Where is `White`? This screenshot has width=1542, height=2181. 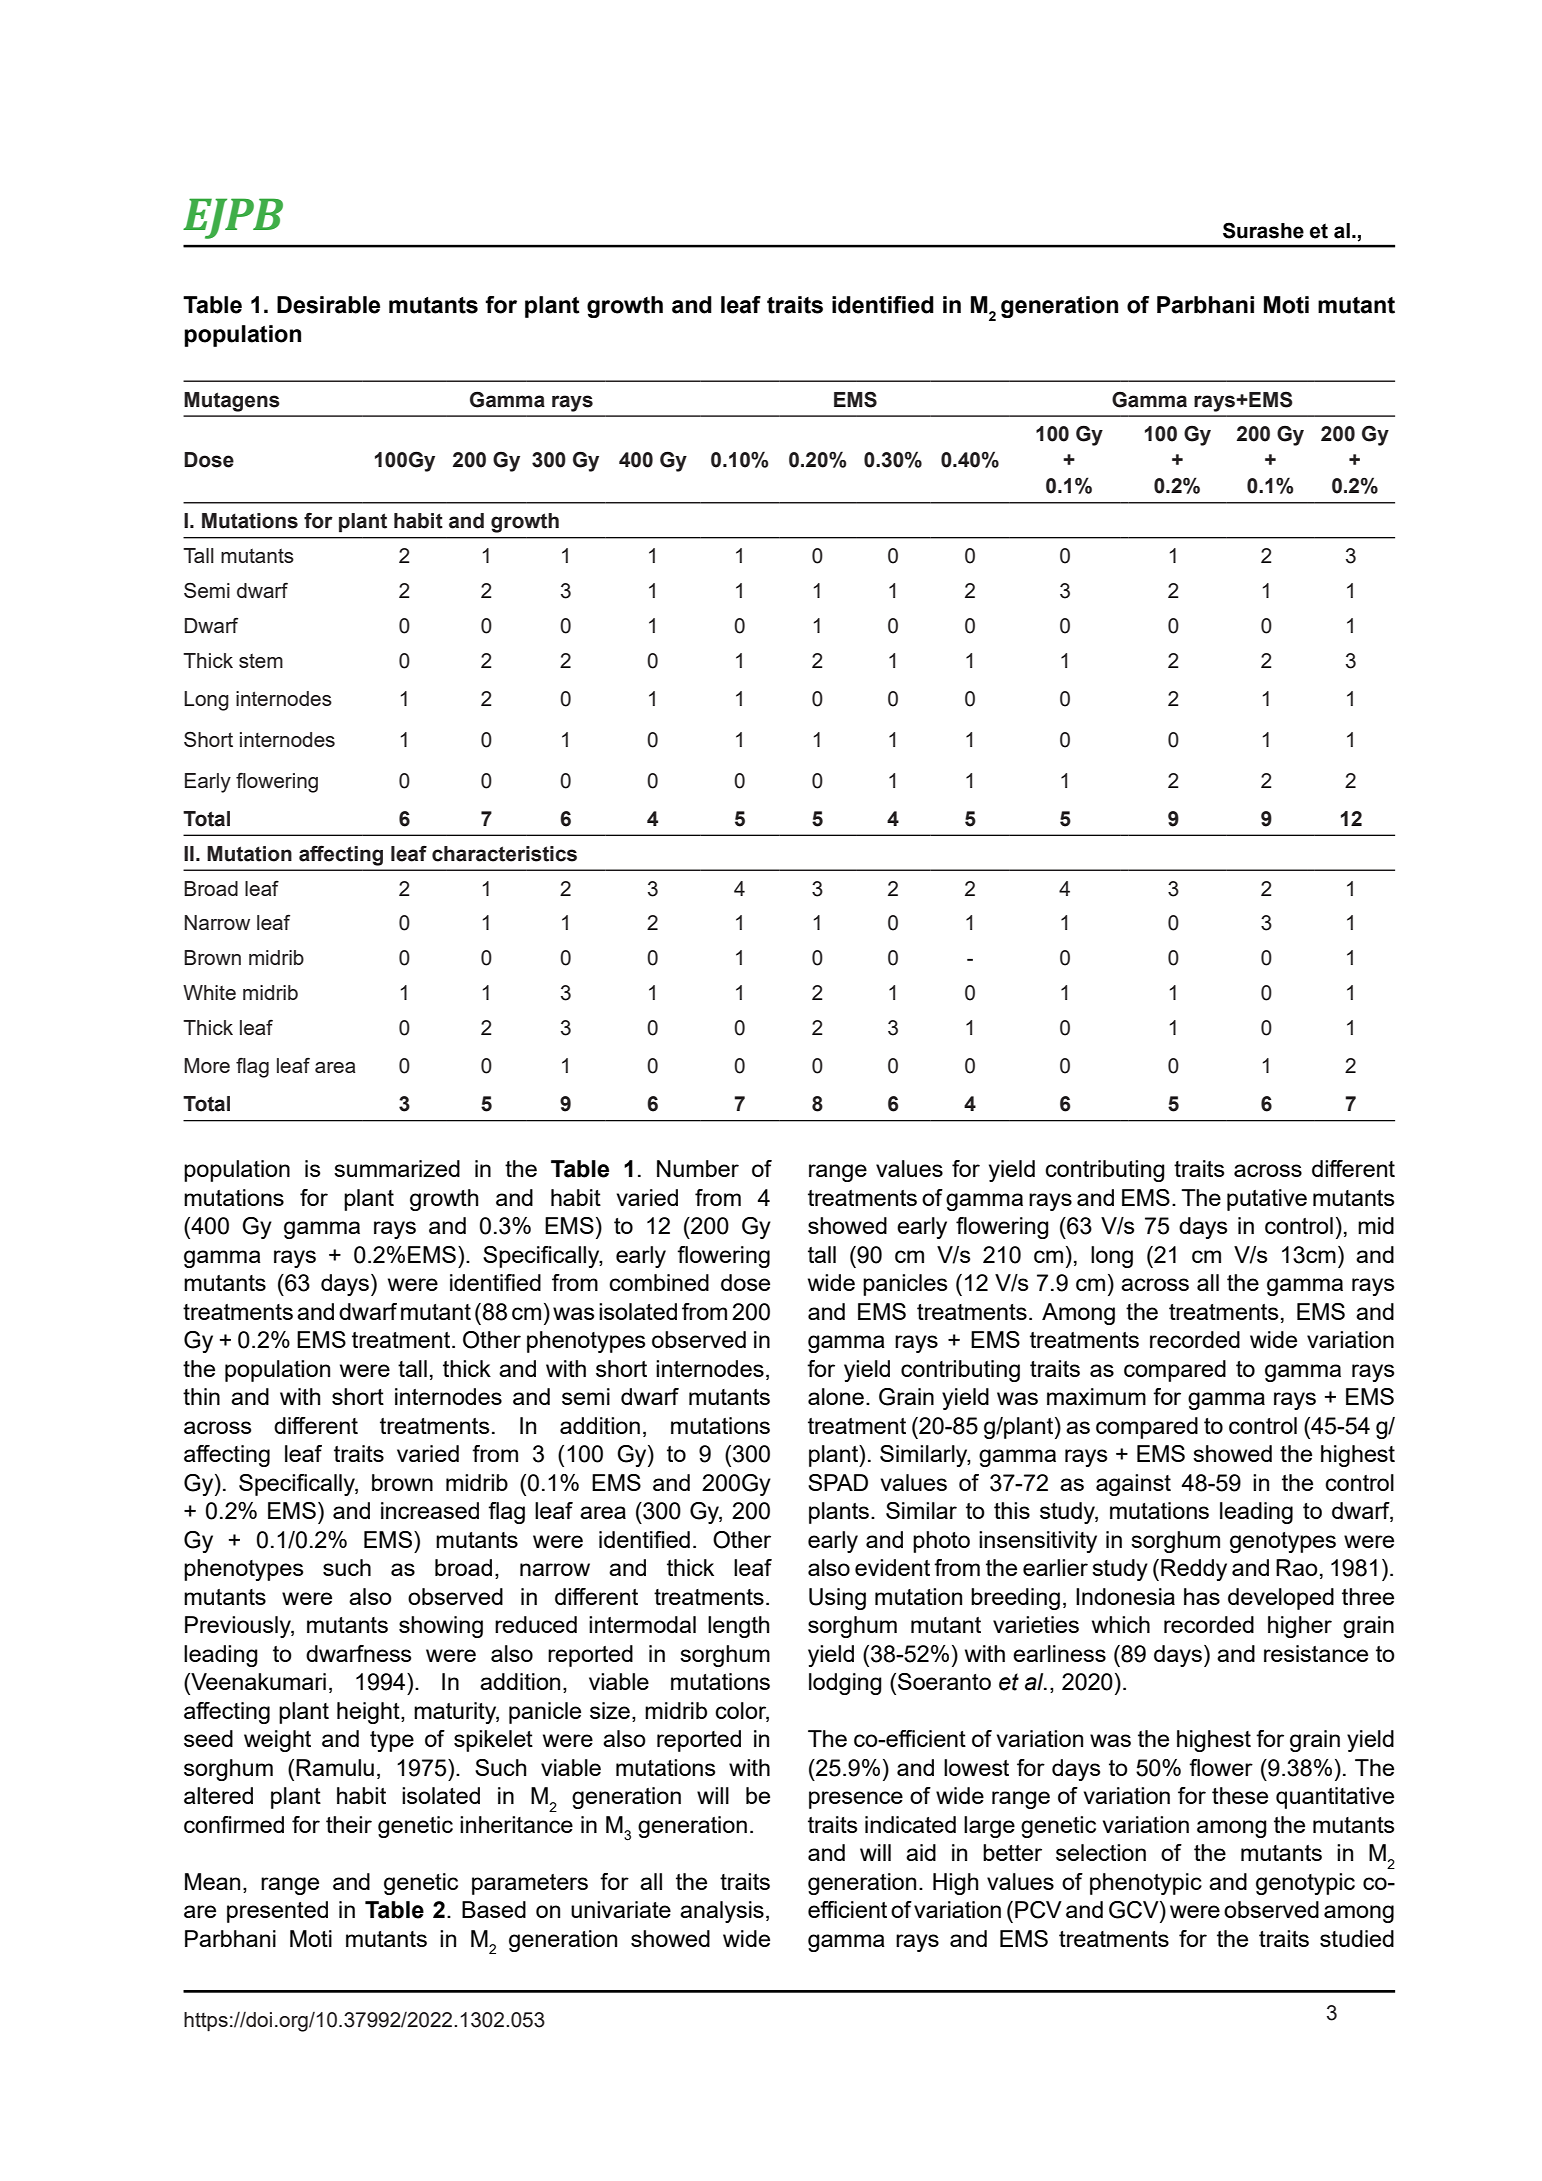 White is located at coordinates (209, 992).
